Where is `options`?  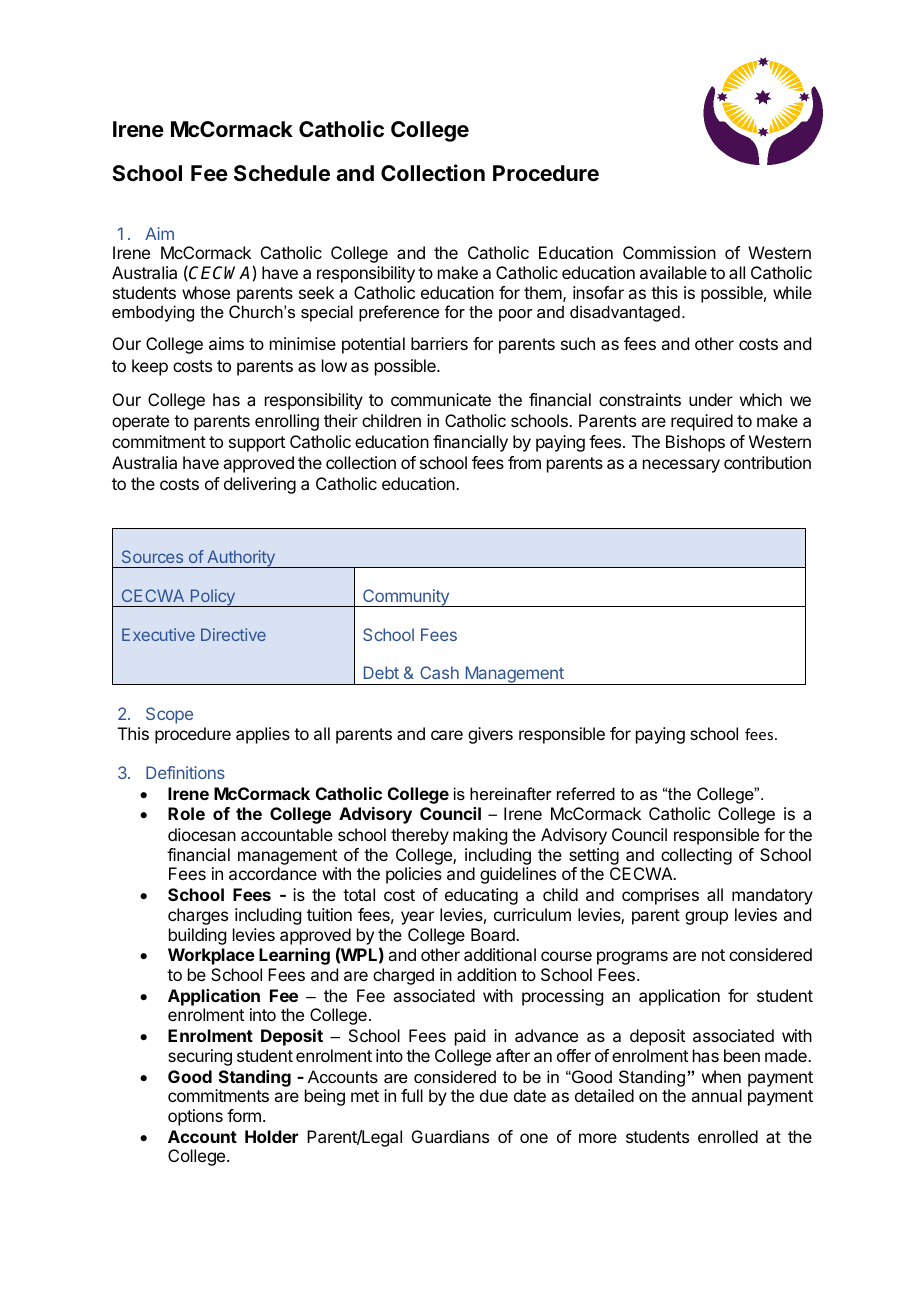 options is located at coordinates (195, 1117).
